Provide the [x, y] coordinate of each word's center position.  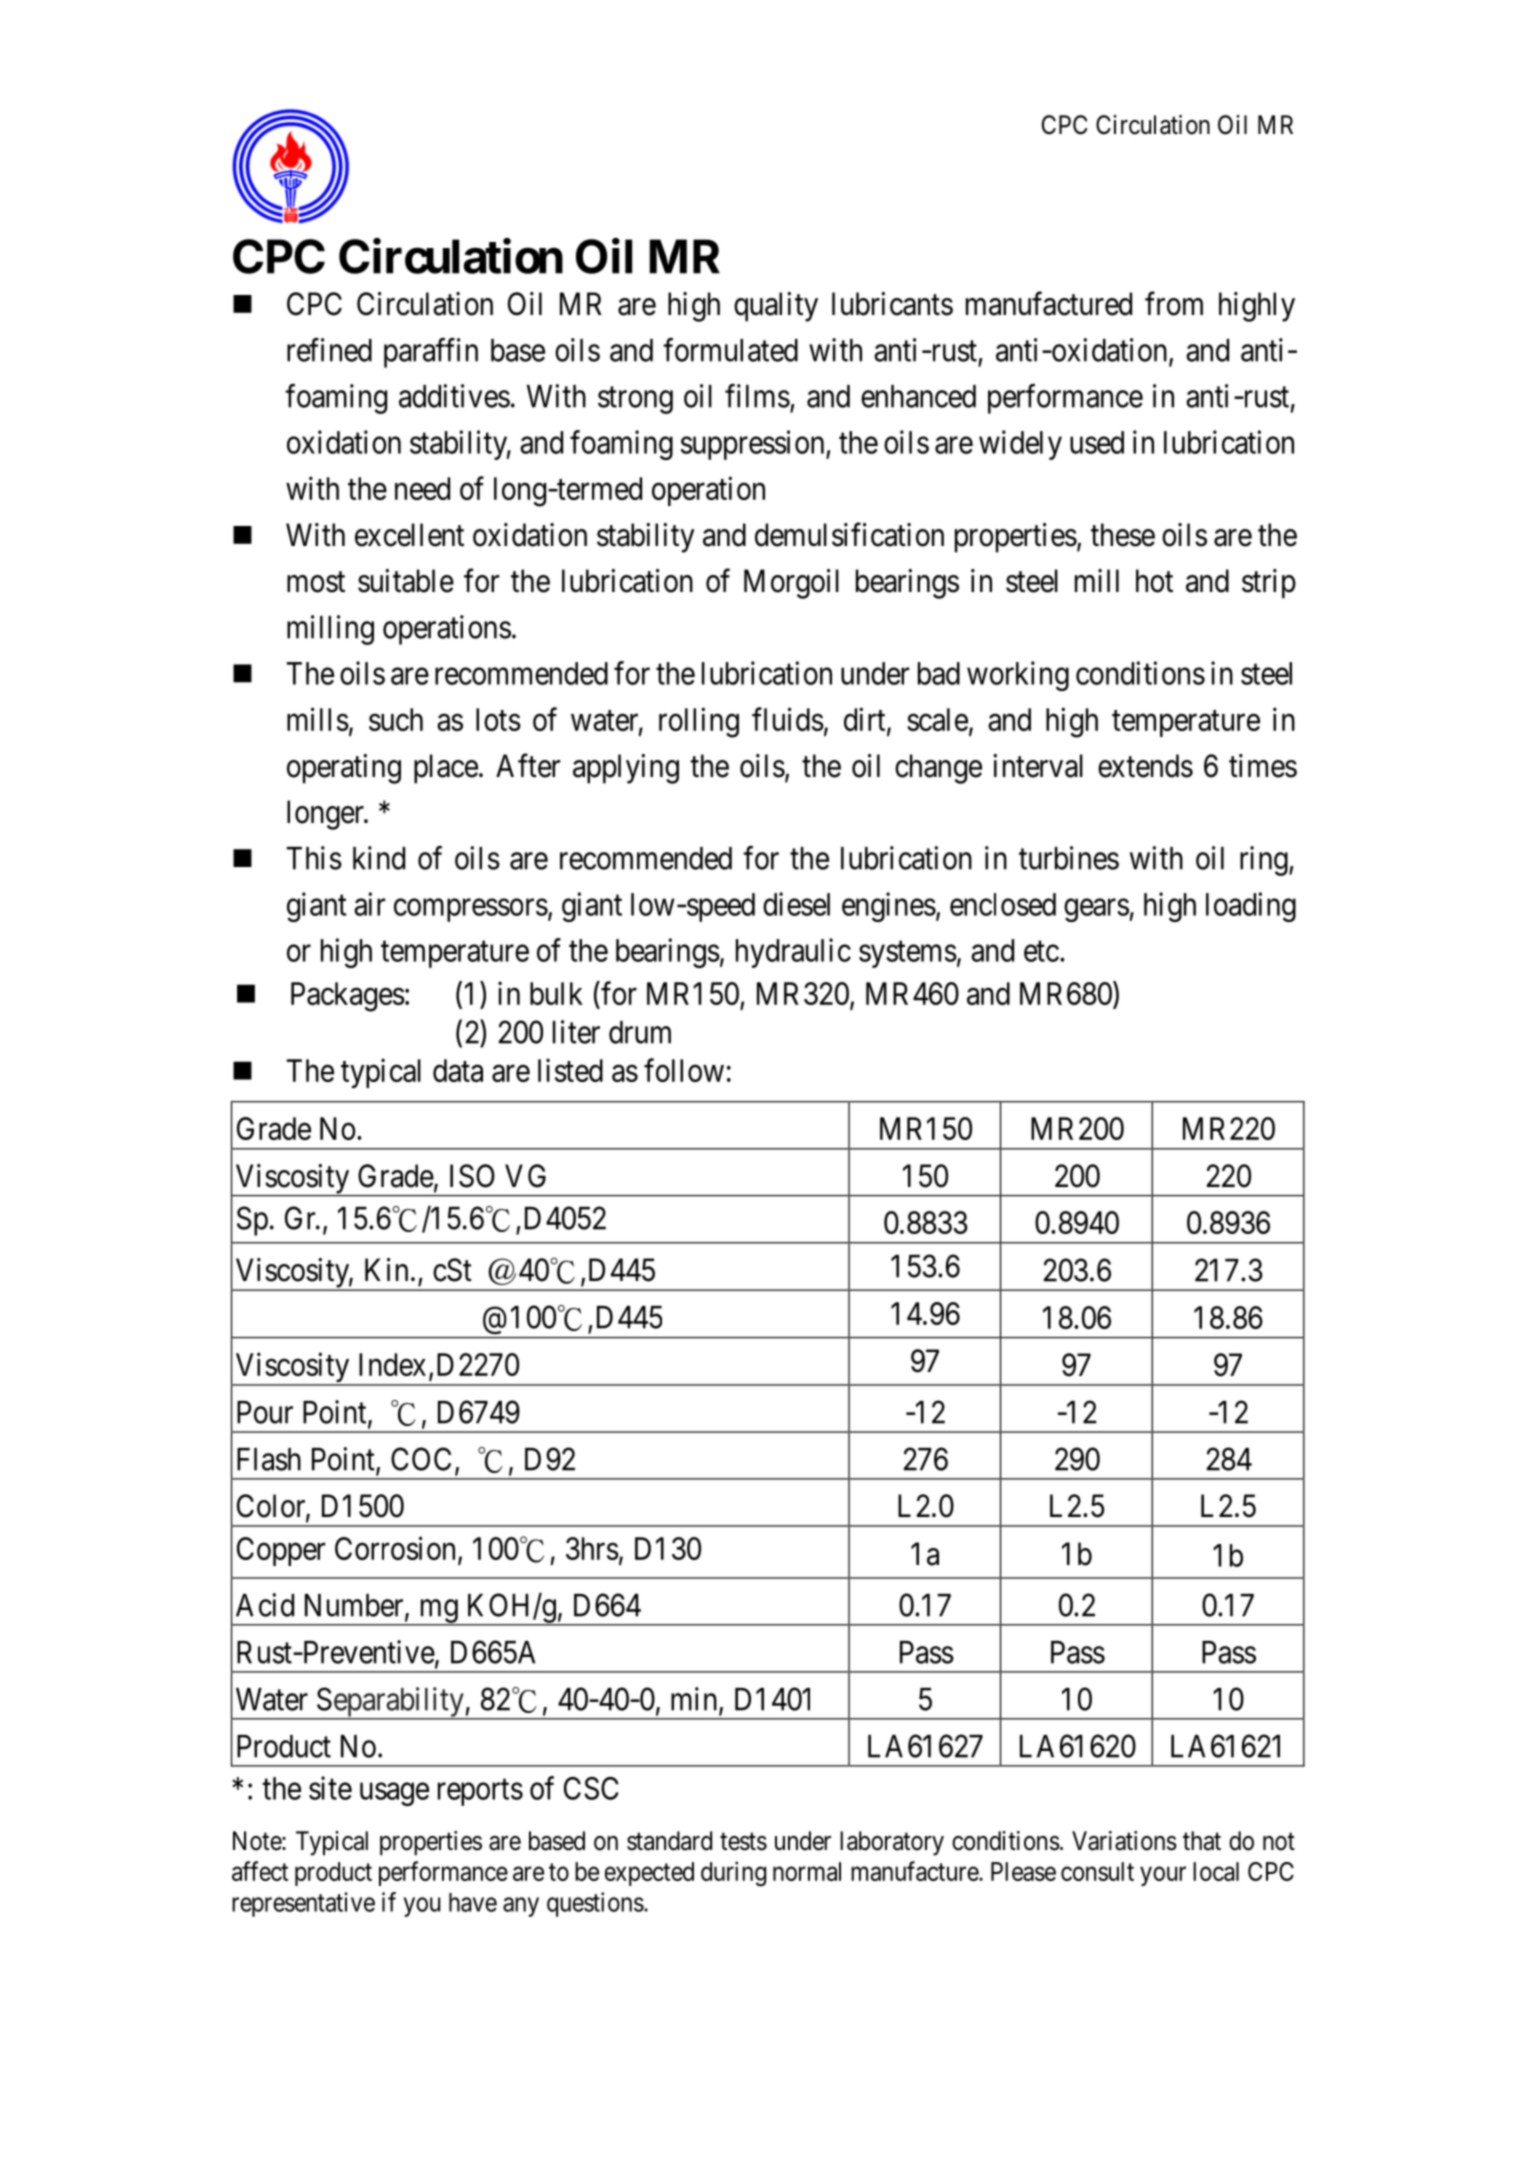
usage [394, 1794]
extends [1145, 766]
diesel [796, 904]
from [1174, 304]
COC [421, 1459]
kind [379, 858]
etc [1041, 951]
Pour [265, 1412]
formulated [730, 350]
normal [807, 1871]
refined [329, 350]
